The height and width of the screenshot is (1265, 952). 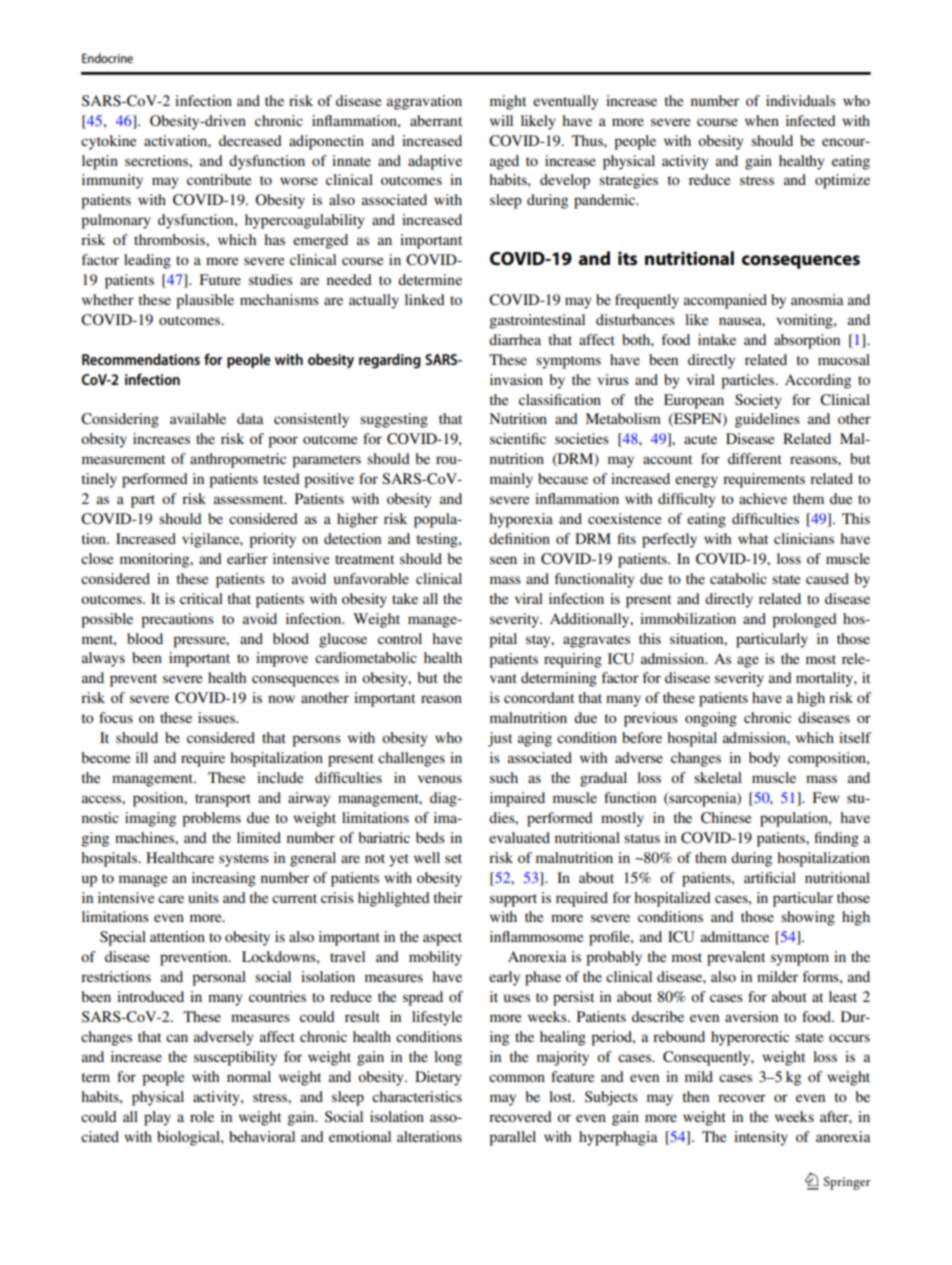 What do you see at coordinates (203, 897) in the screenshot?
I see `units` at bounding box center [203, 897].
